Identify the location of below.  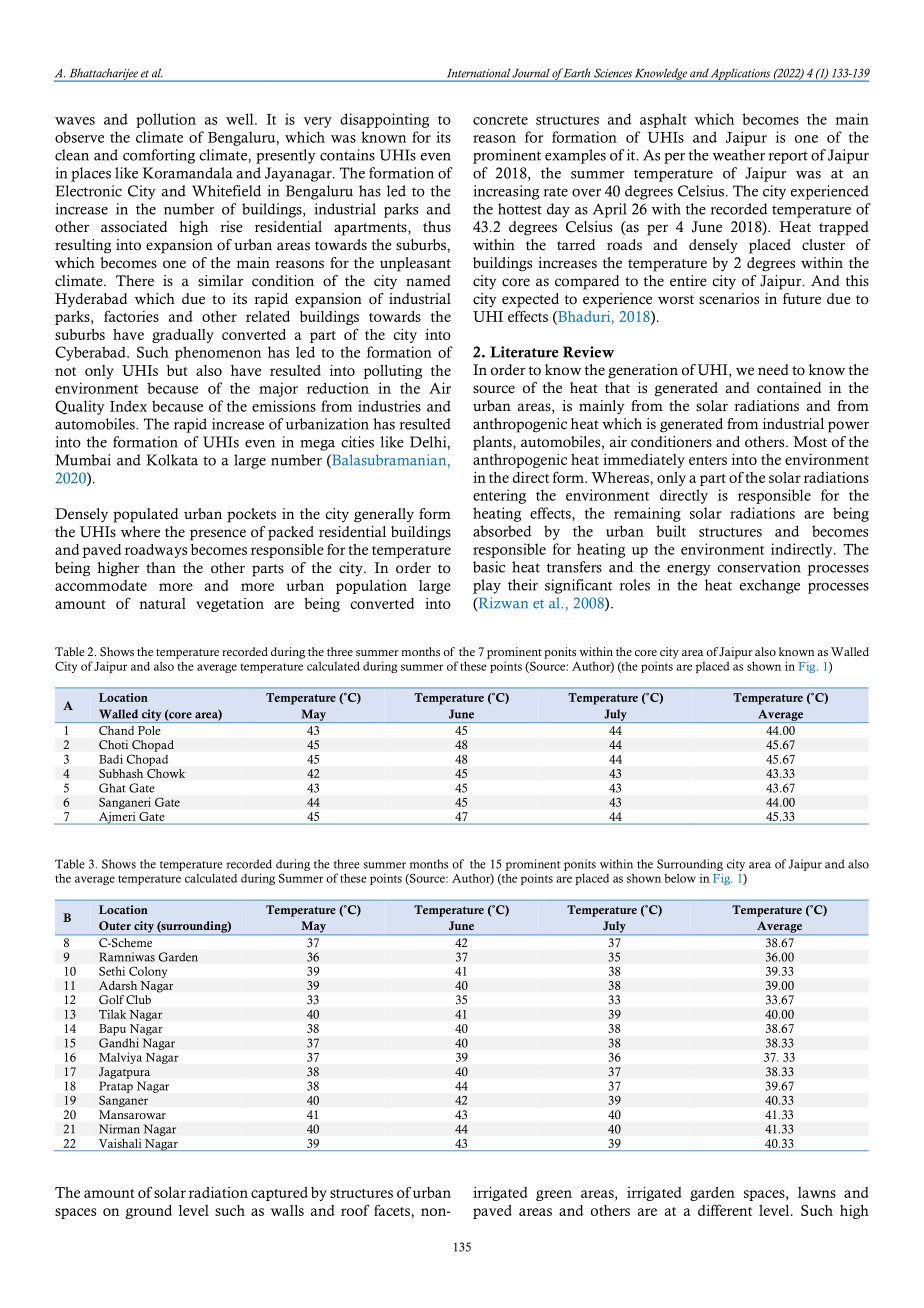
(680, 878).
